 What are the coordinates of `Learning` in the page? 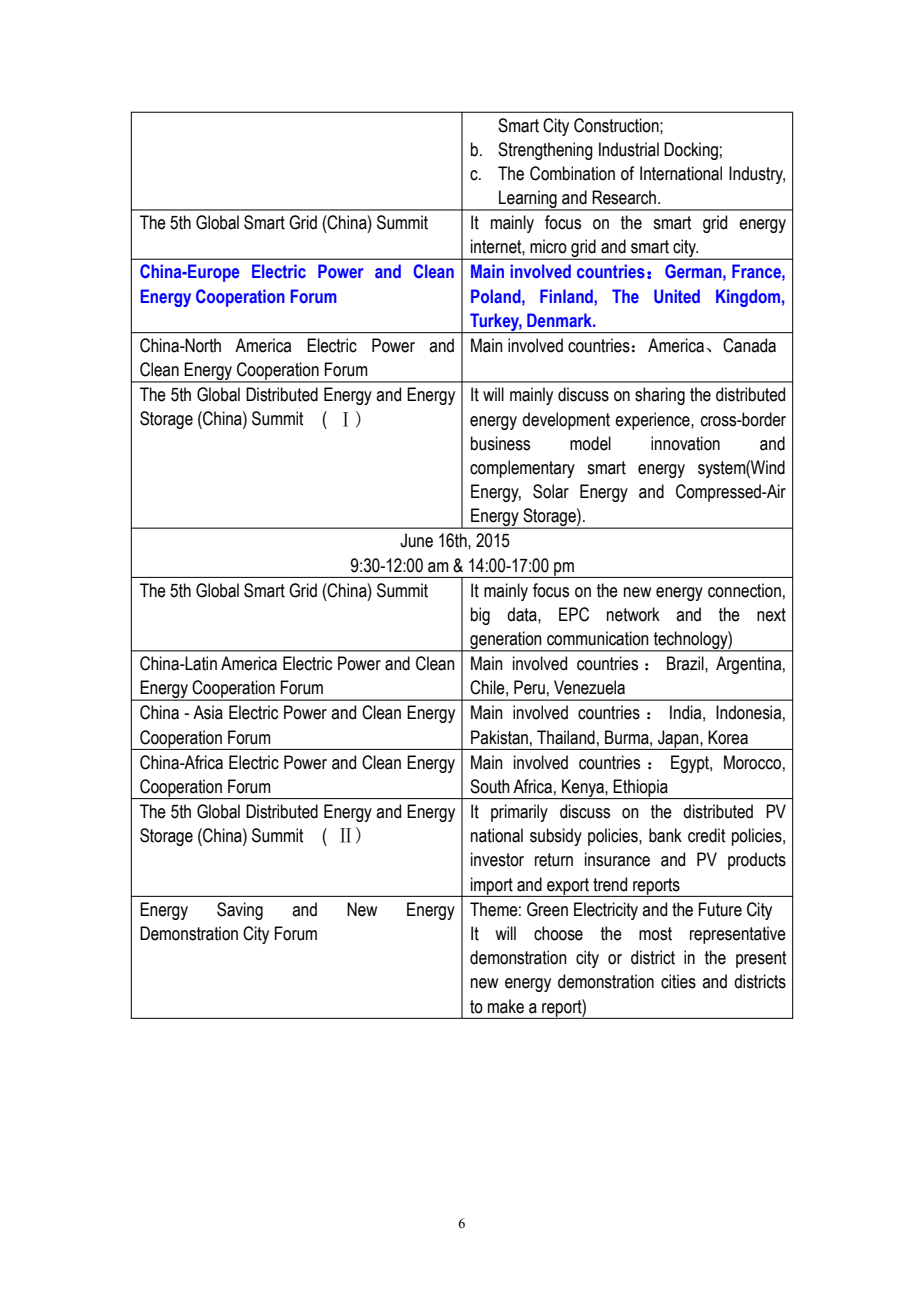 It's located at (528, 200).
